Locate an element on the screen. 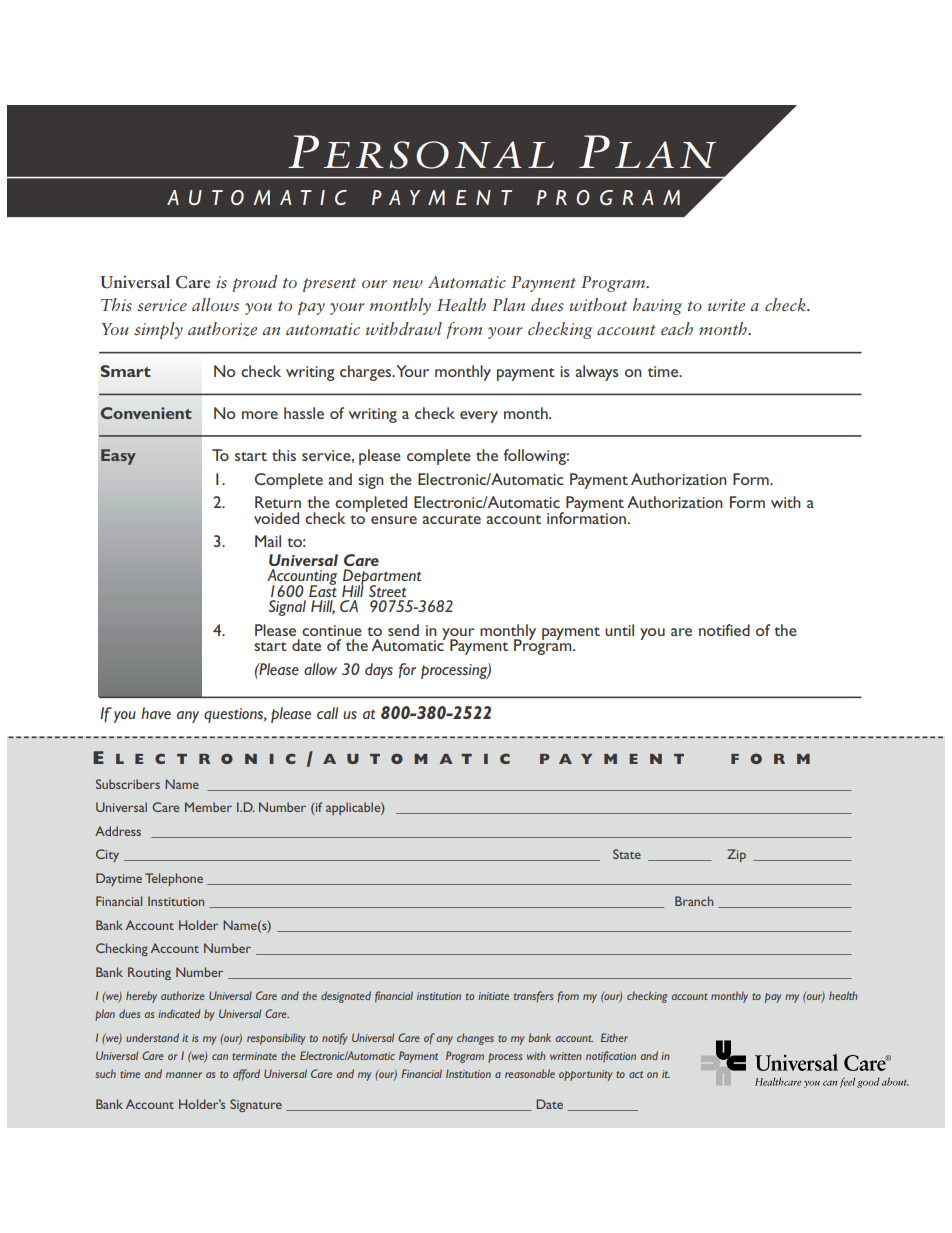 Image resolution: width=952 pixels, height=1233 pixels. having is located at coordinates (657, 306).
